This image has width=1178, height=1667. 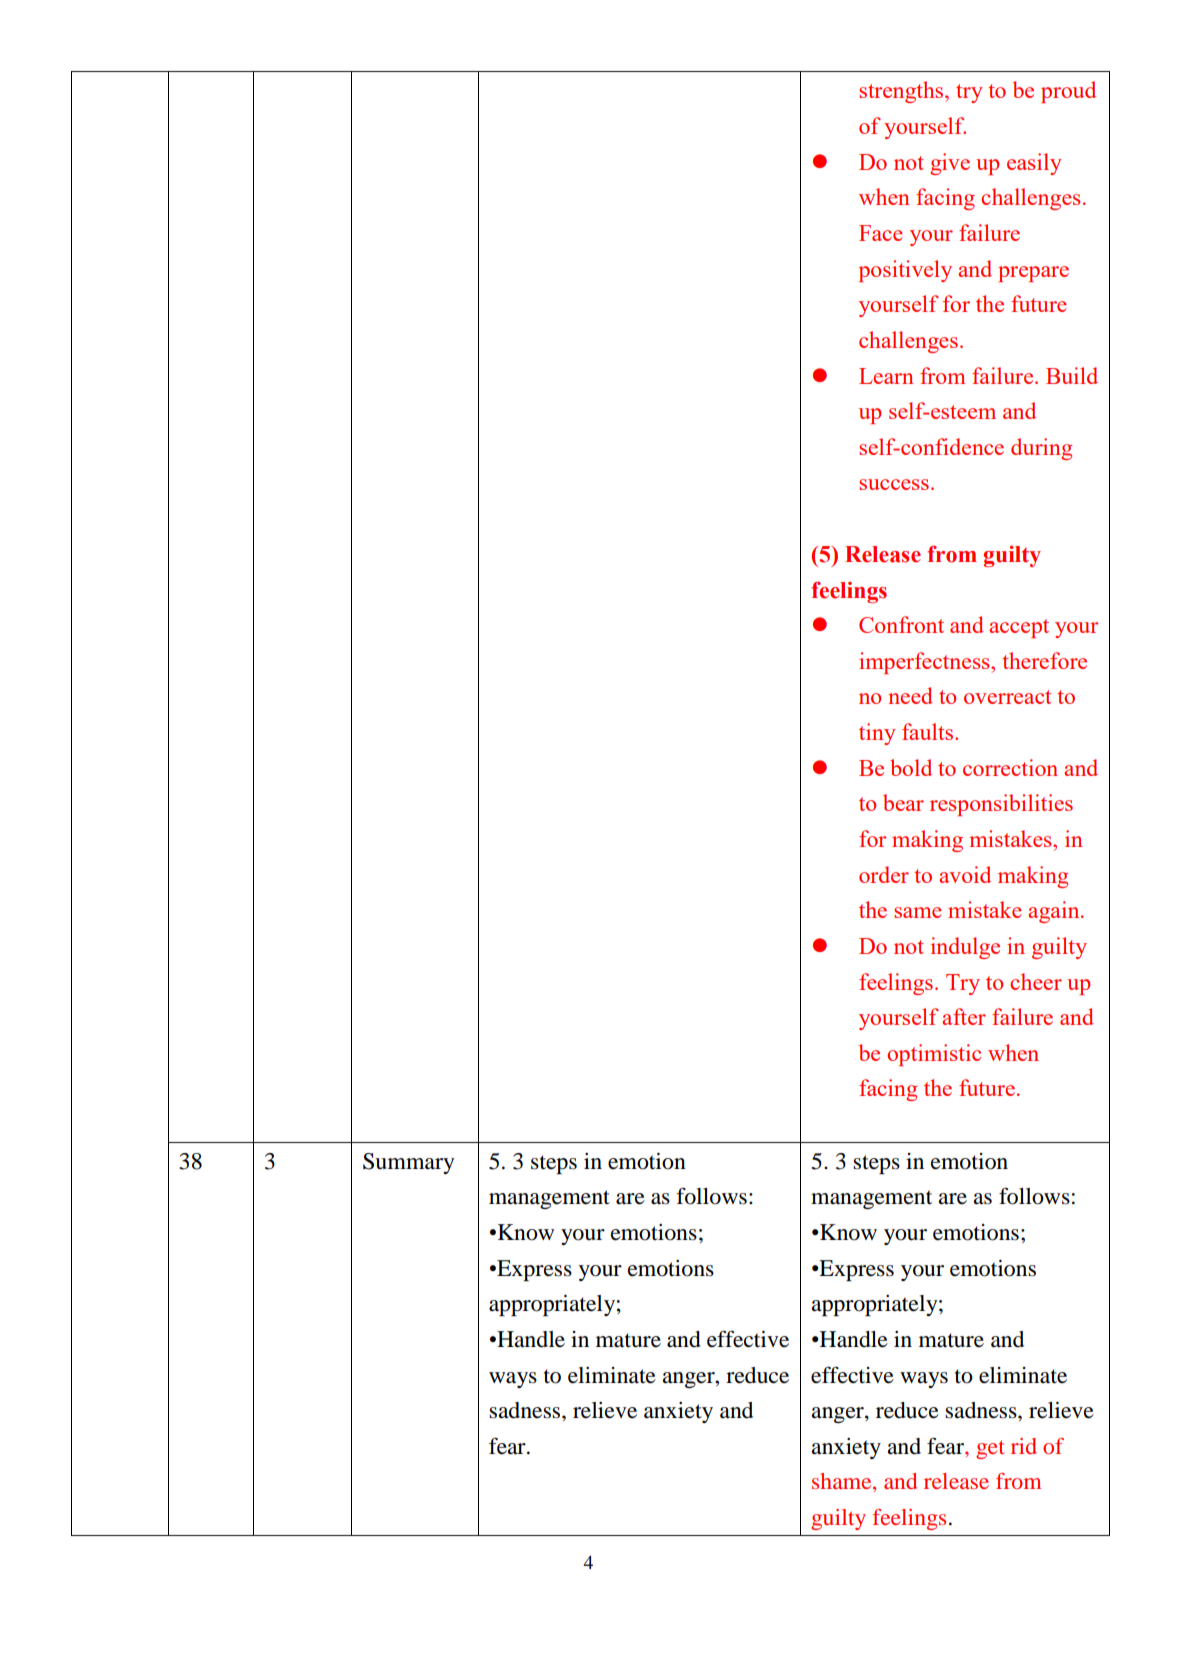 I want to click on shame, so click(x=843, y=1482).
